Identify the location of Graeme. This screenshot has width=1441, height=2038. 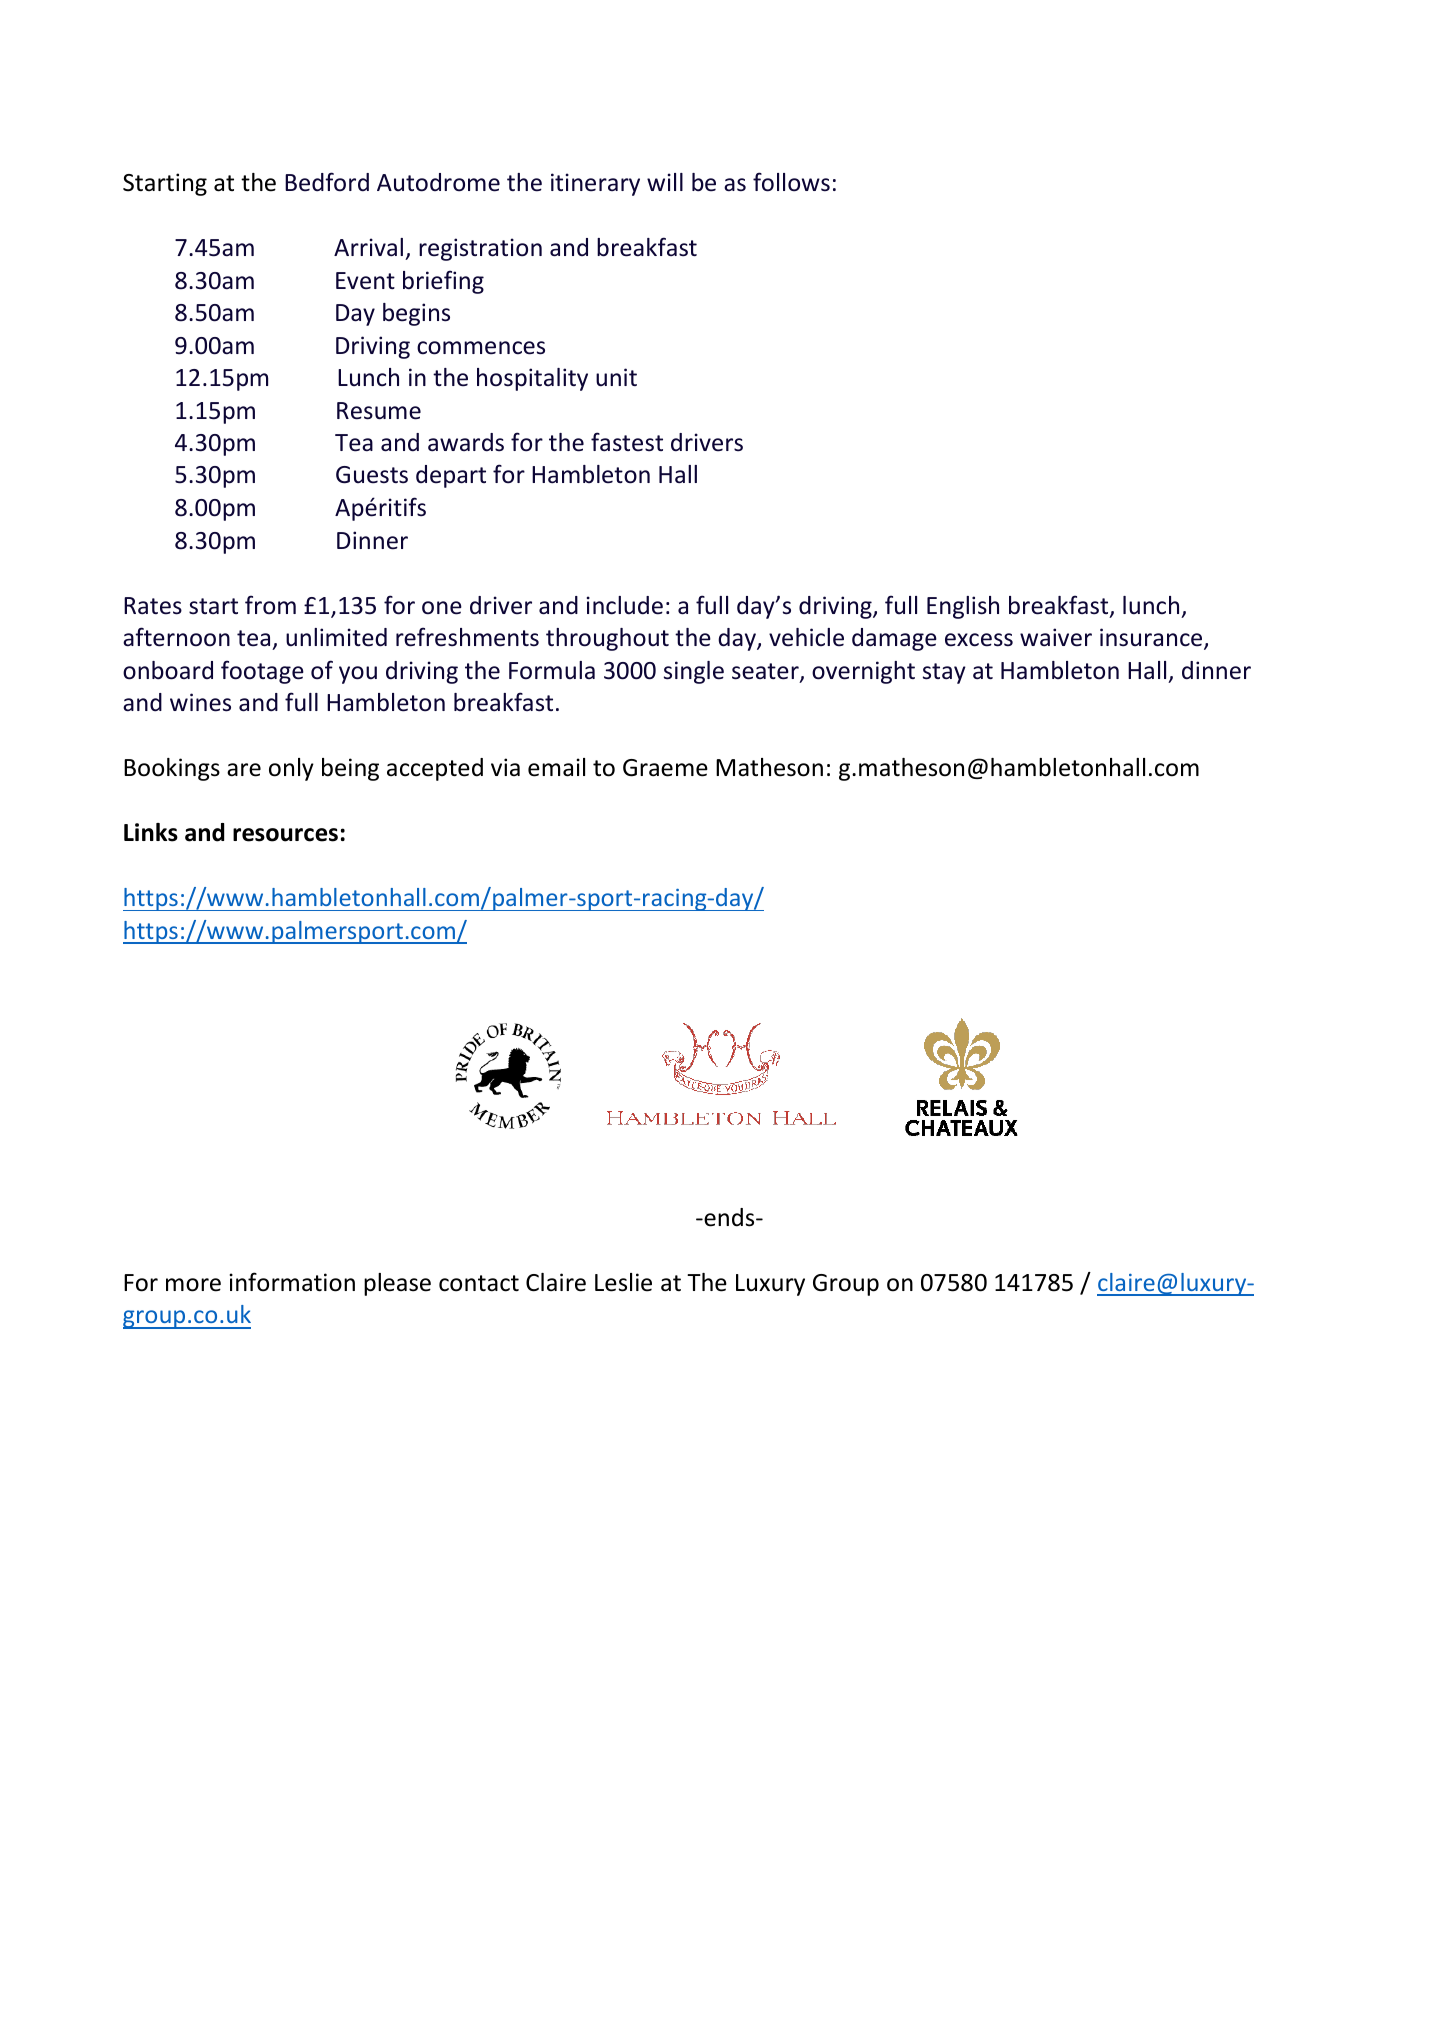
(665, 768).
